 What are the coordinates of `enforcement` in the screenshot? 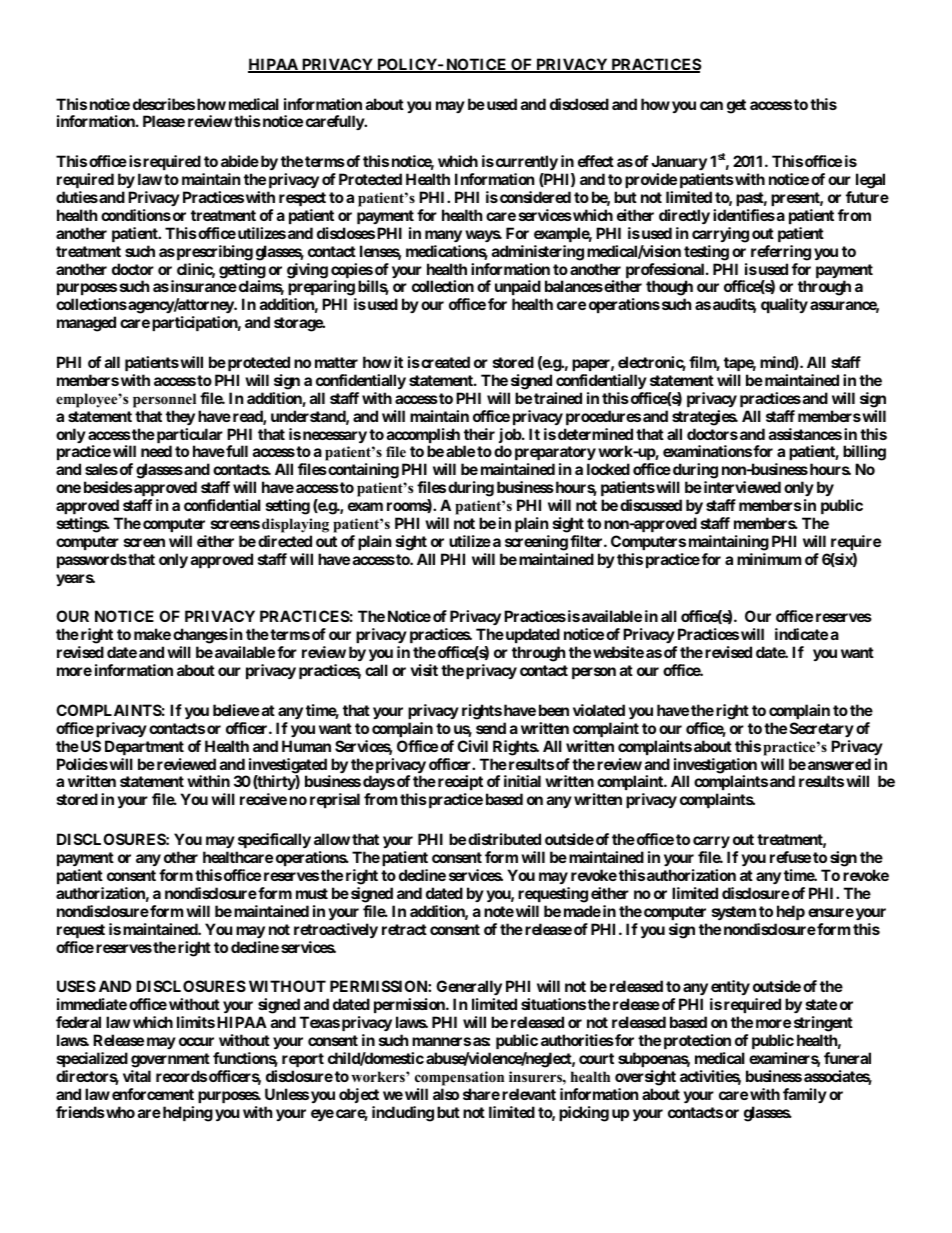 It's located at (153, 1094).
